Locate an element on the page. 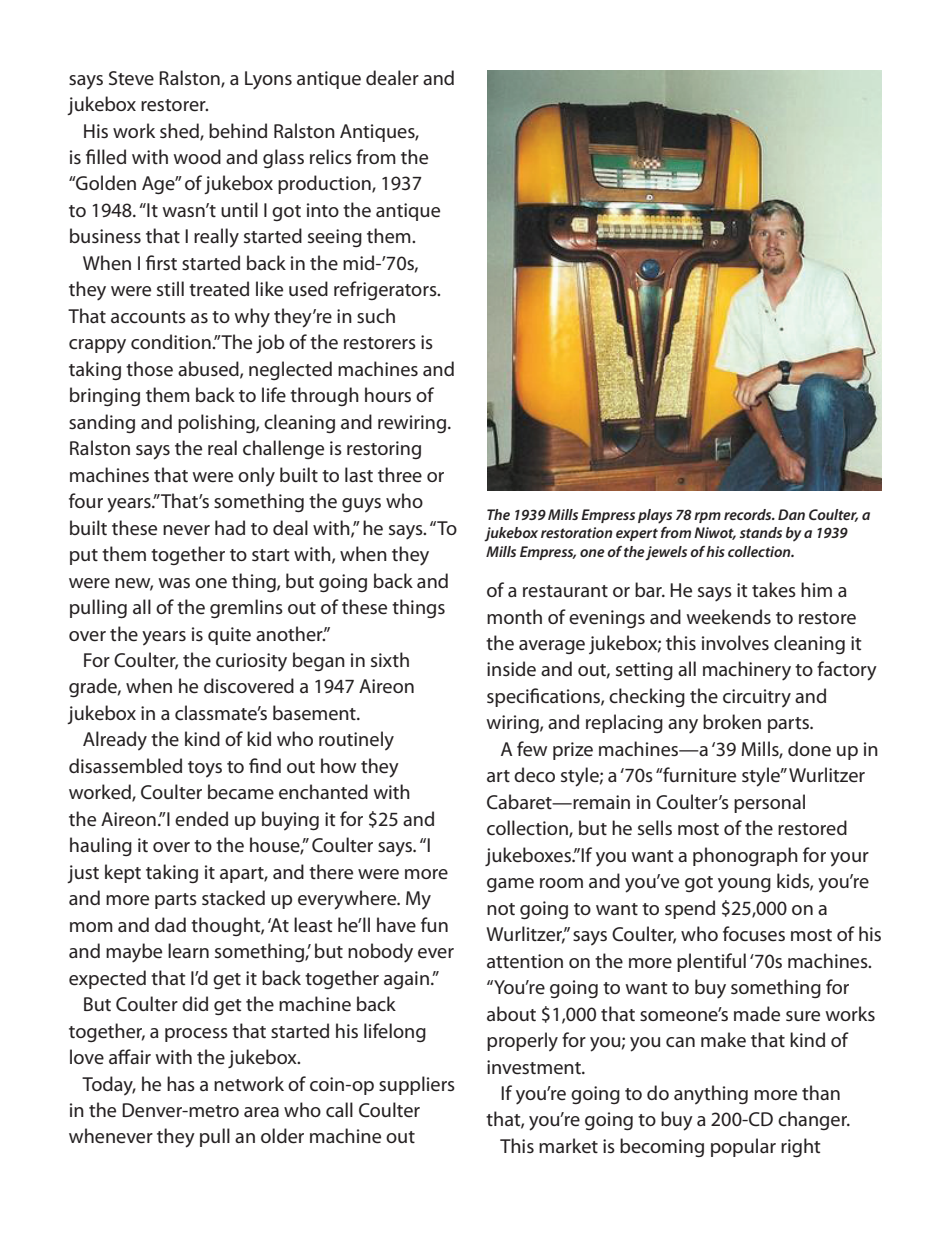 This document has width=952, height=1233. weekends is located at coordinates (728, 617).
